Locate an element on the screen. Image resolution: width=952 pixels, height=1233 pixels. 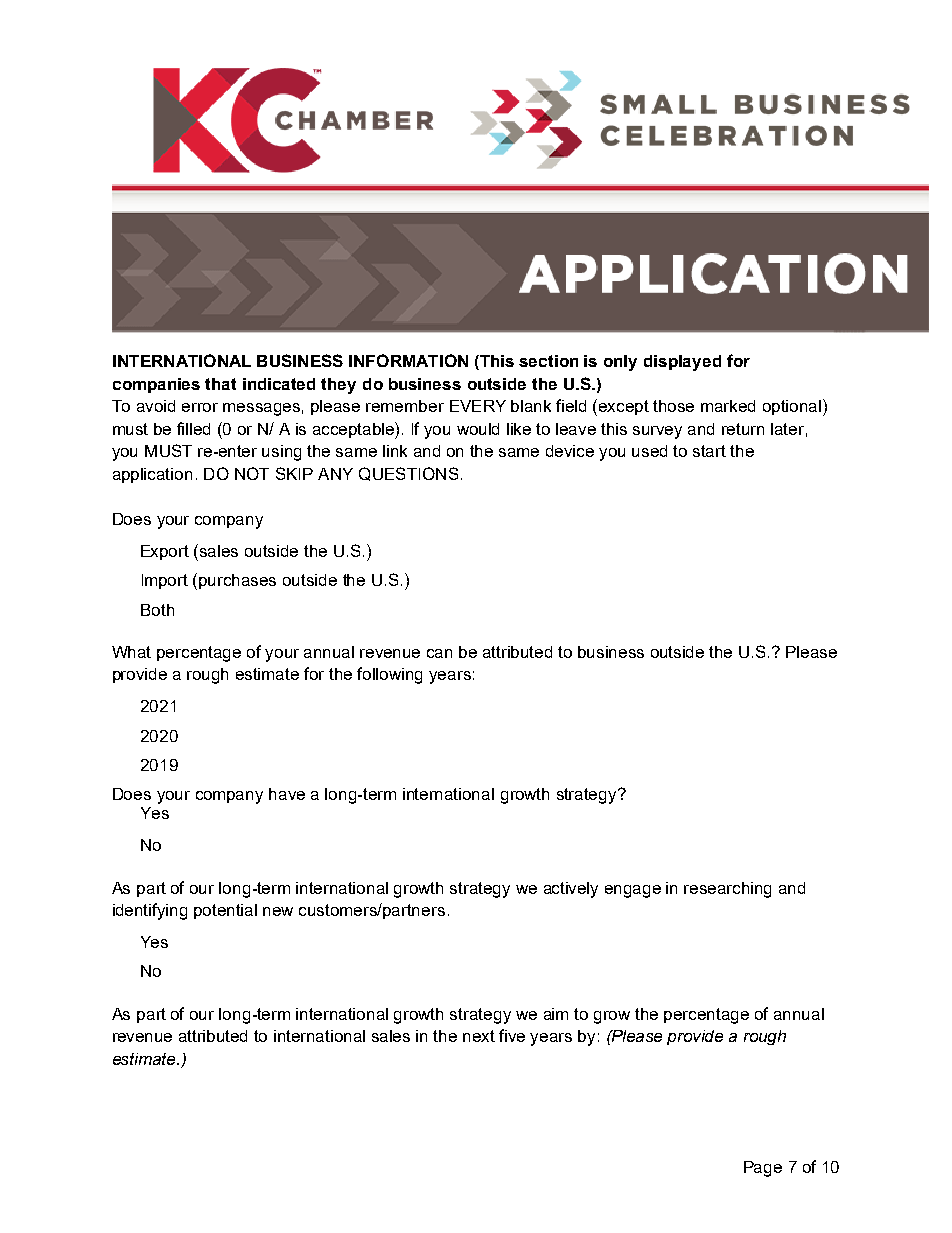
next is located at coordinates (479, 1036).
